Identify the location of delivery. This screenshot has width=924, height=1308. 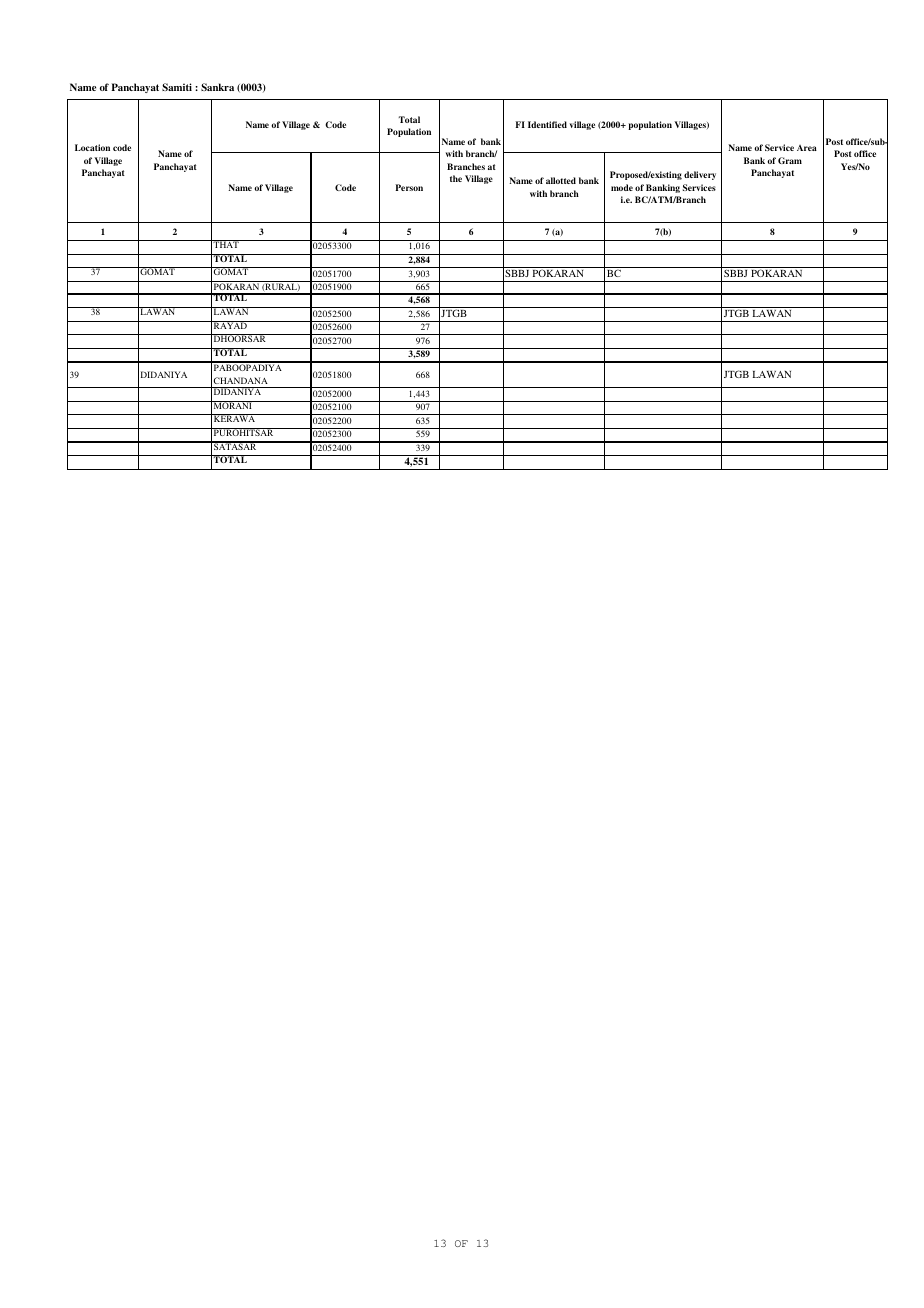
(700, 175).
